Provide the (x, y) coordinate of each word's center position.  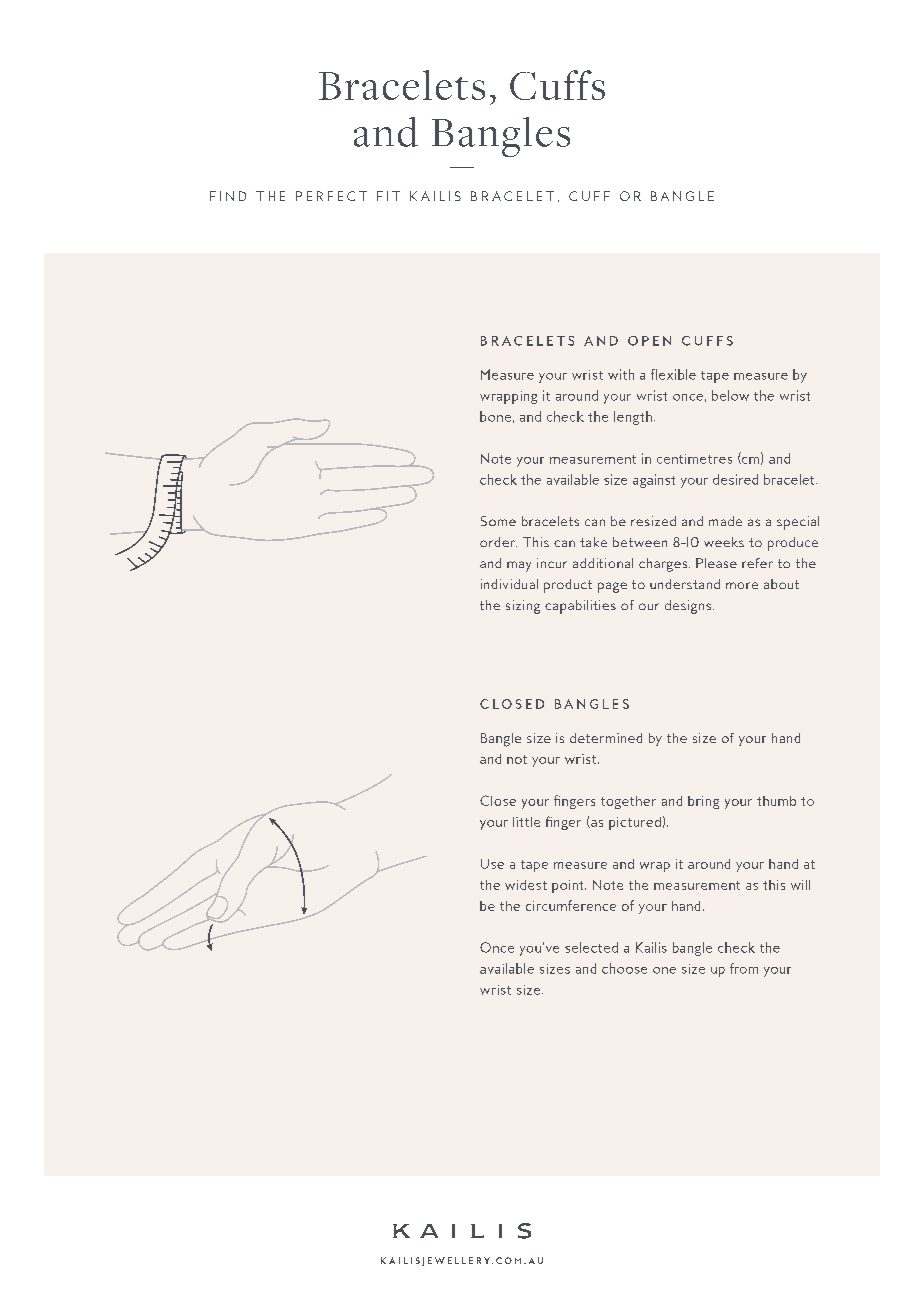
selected (591, 947)
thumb (776, 801)
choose (624, 968)
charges (664, 565)
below (730, 395)
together (628, 802)
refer (757, 563)
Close (498, 800)
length (633, 418)
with (621, 374)
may (519, 566)
